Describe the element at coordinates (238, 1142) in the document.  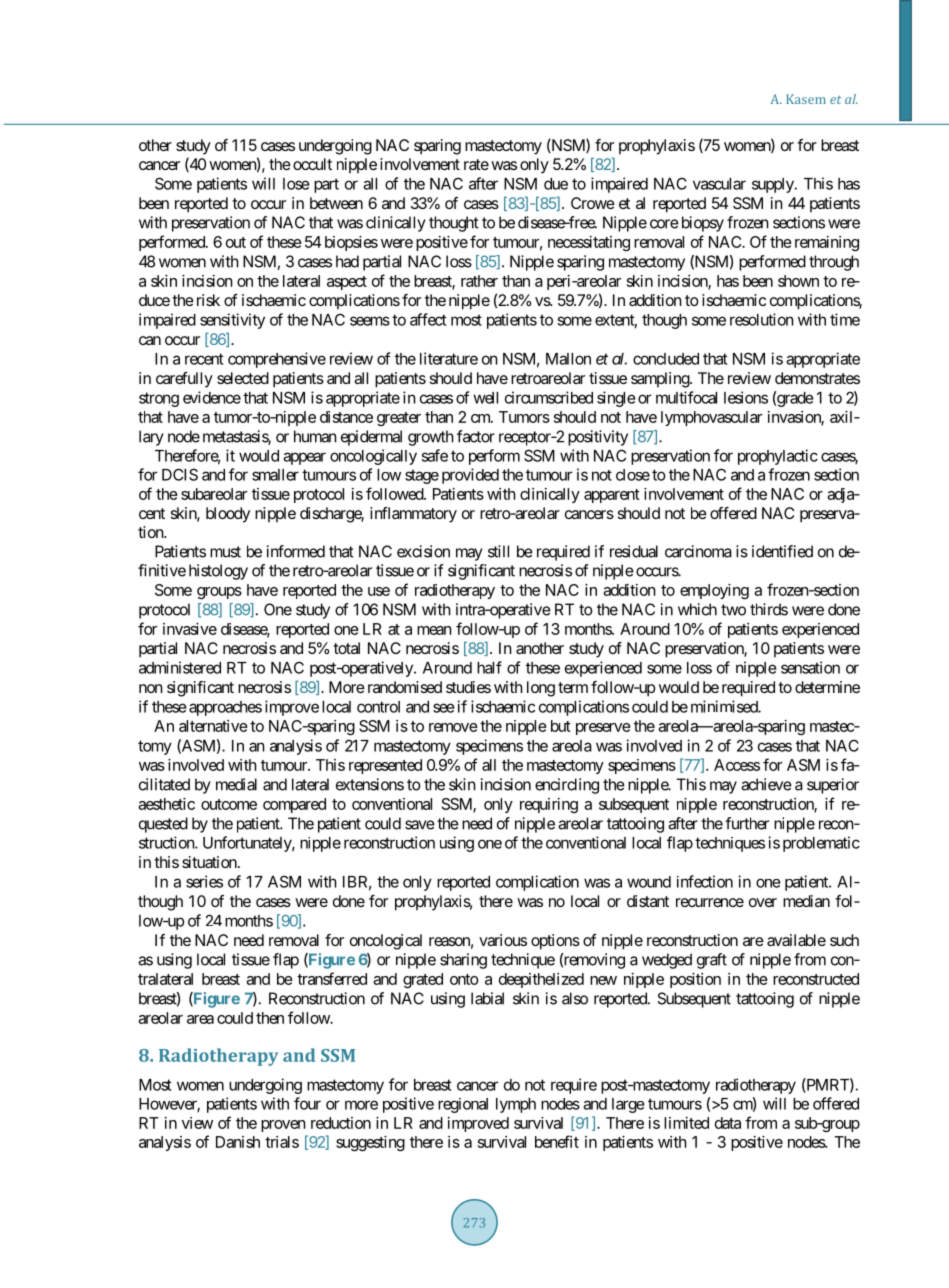
I see `Danish` at that location.
